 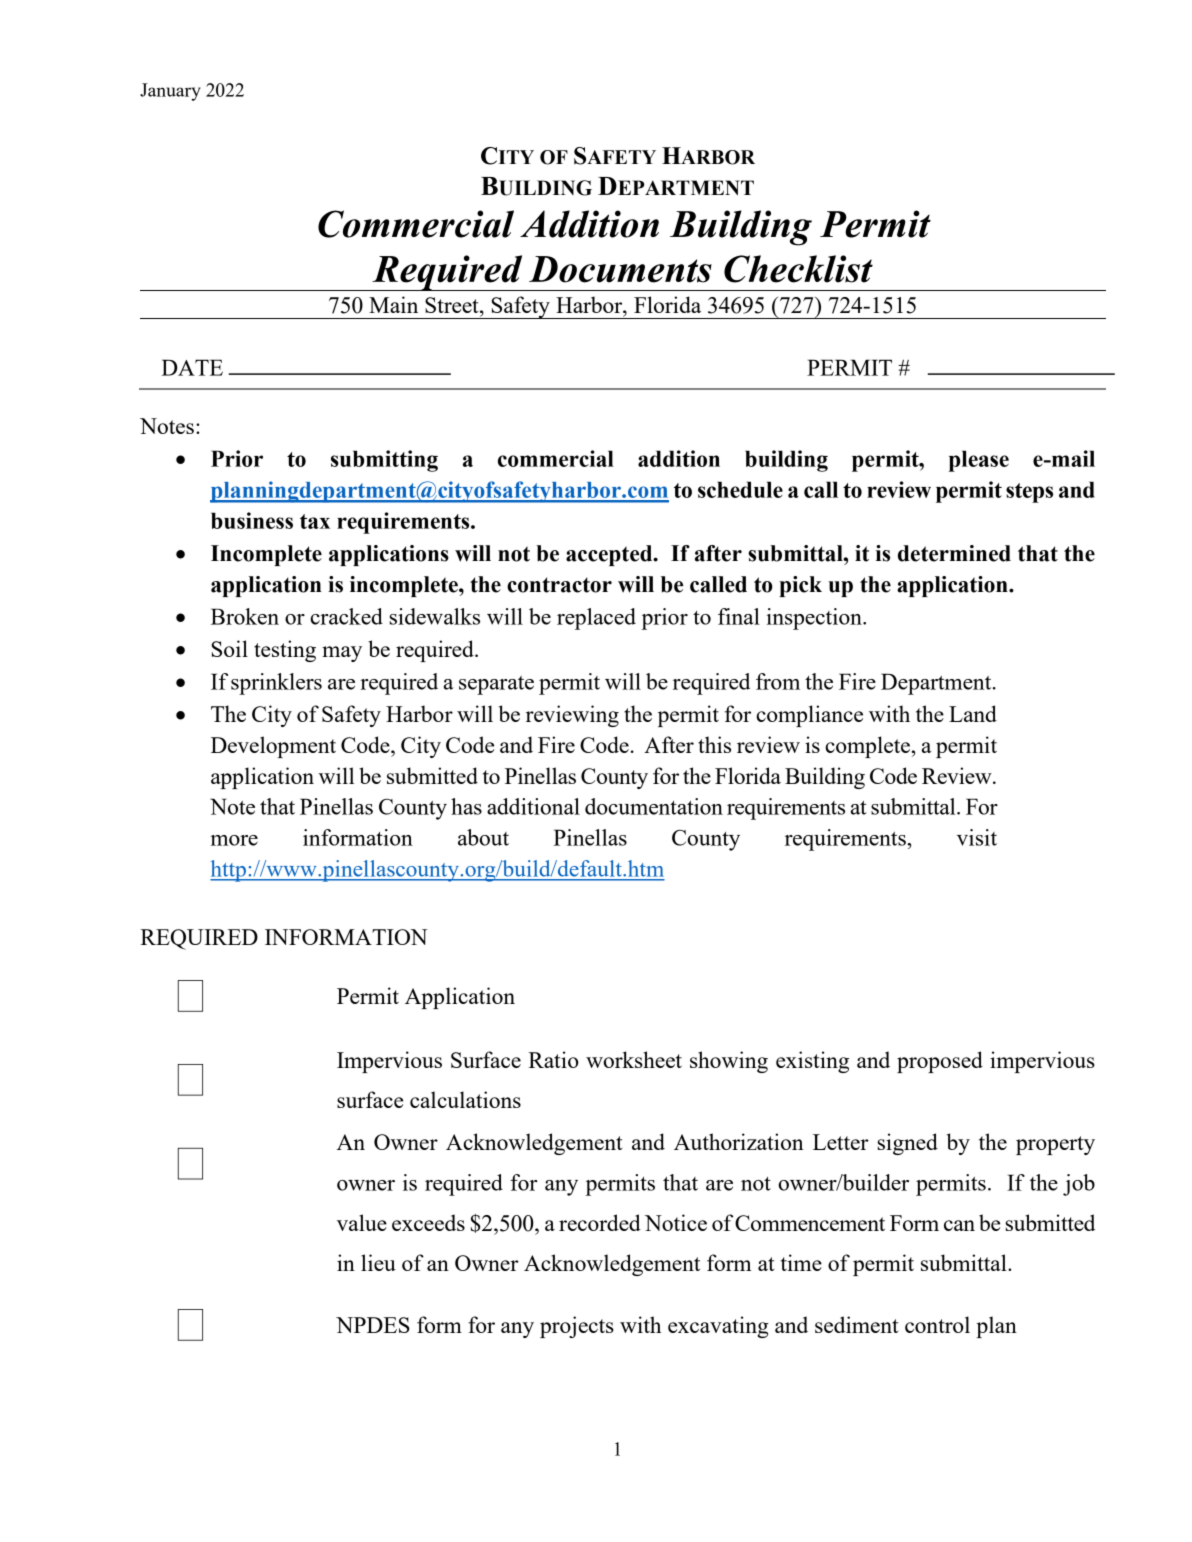 What do you see at coordinates (973, 713) in the image?
I see `Land` at bounding box center [973, 713].
